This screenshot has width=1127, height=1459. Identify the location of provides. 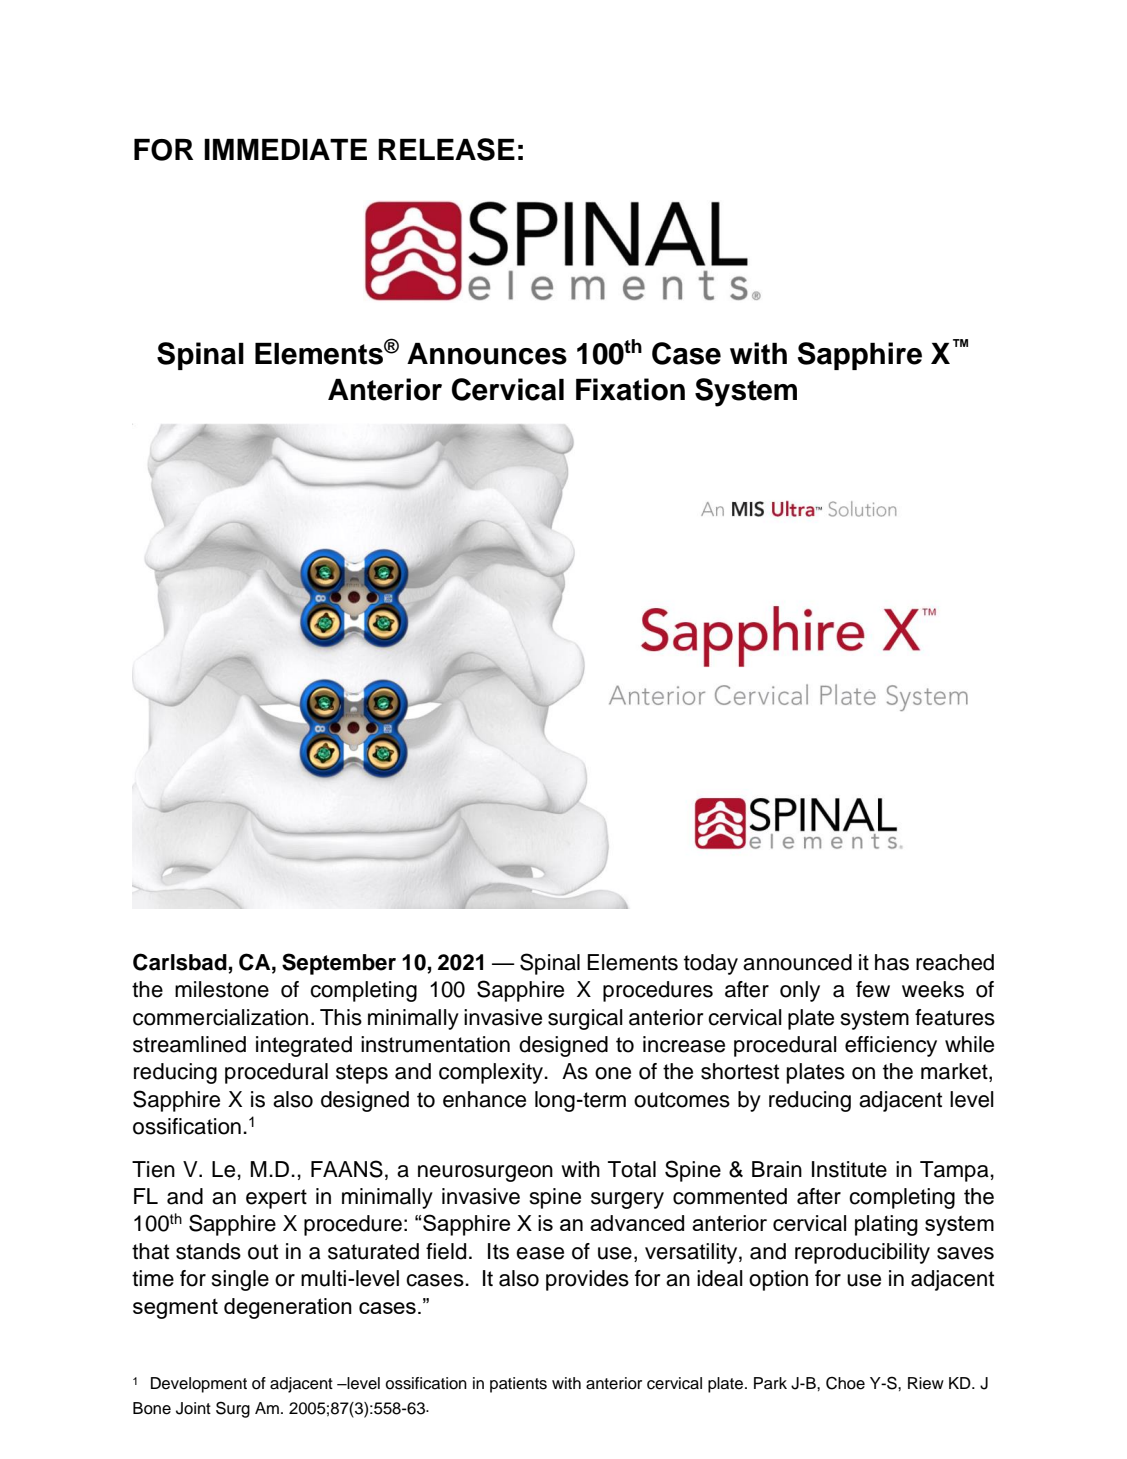
(587, 1280).
